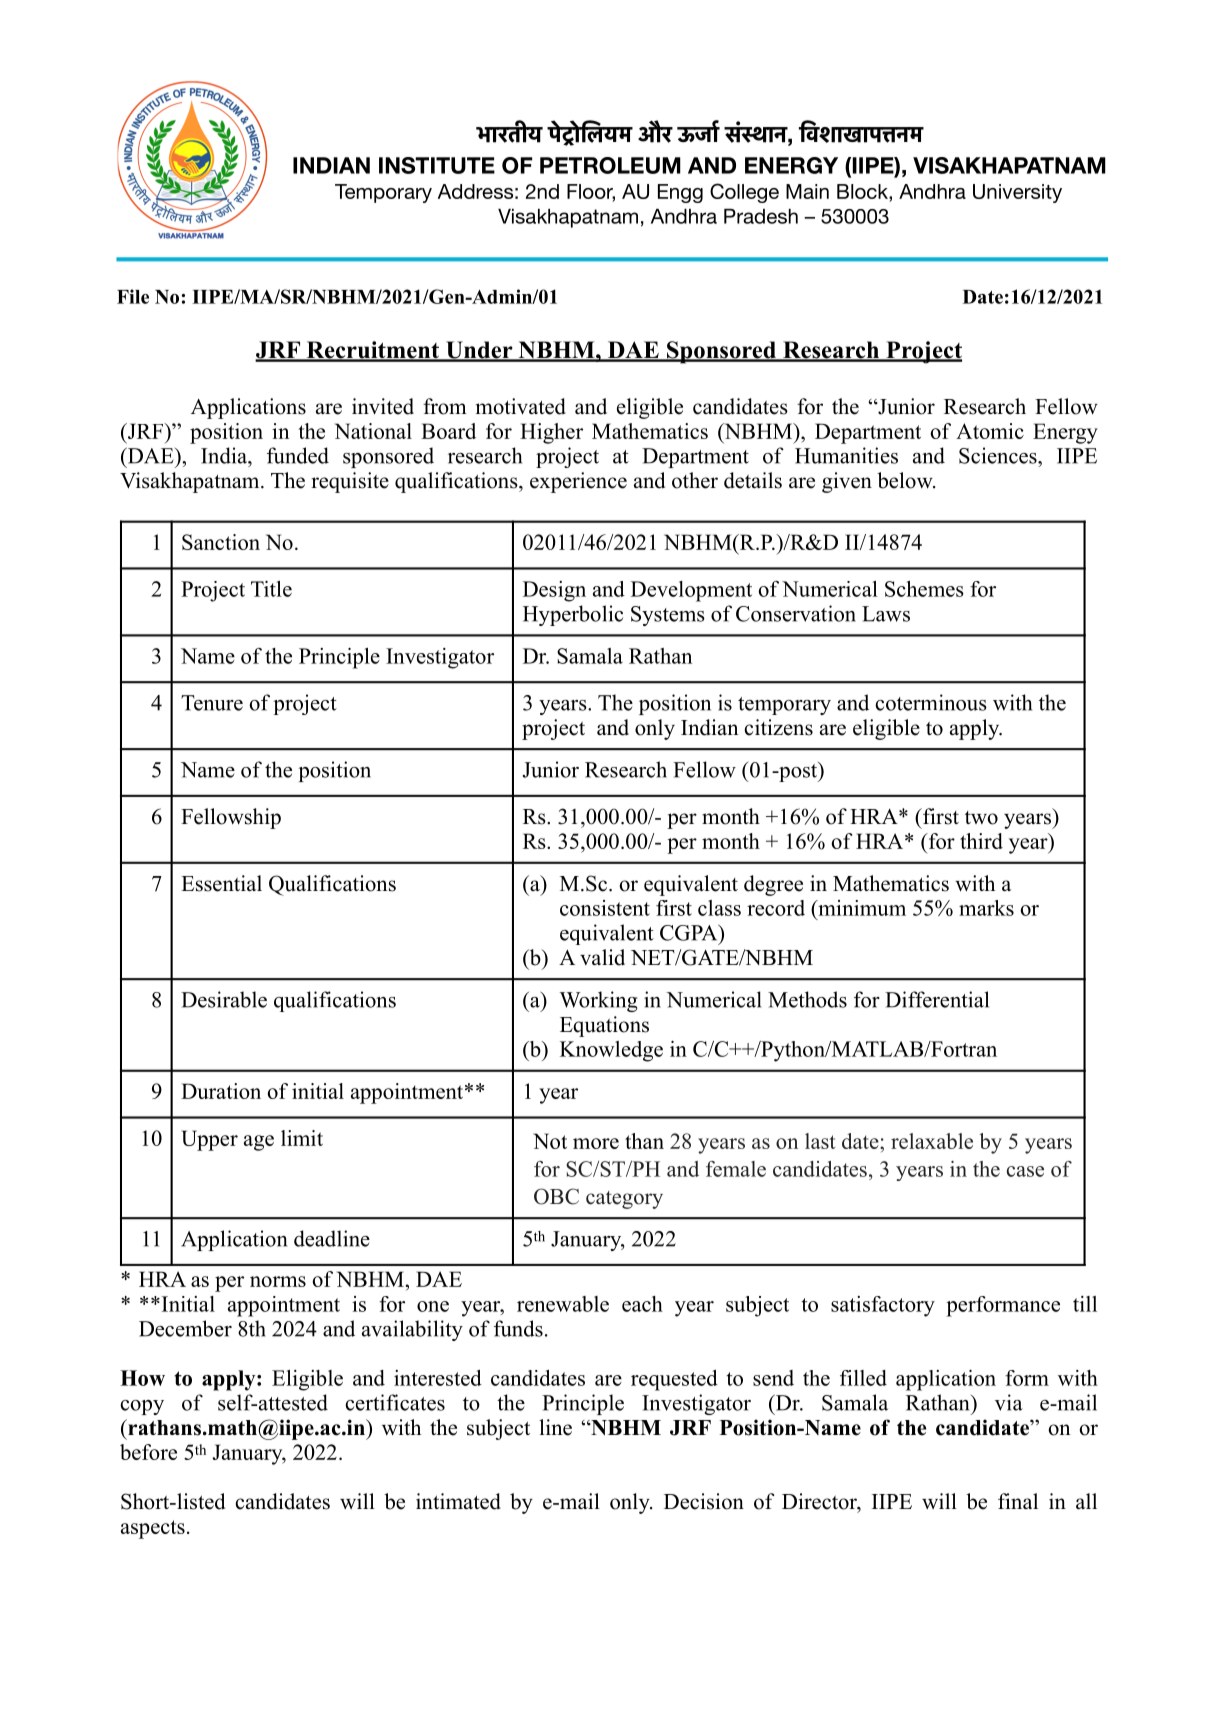 The image size is (1225, 1733). Describe the element at coordinates (578, 482) in the page. I see `experience` at that location.
